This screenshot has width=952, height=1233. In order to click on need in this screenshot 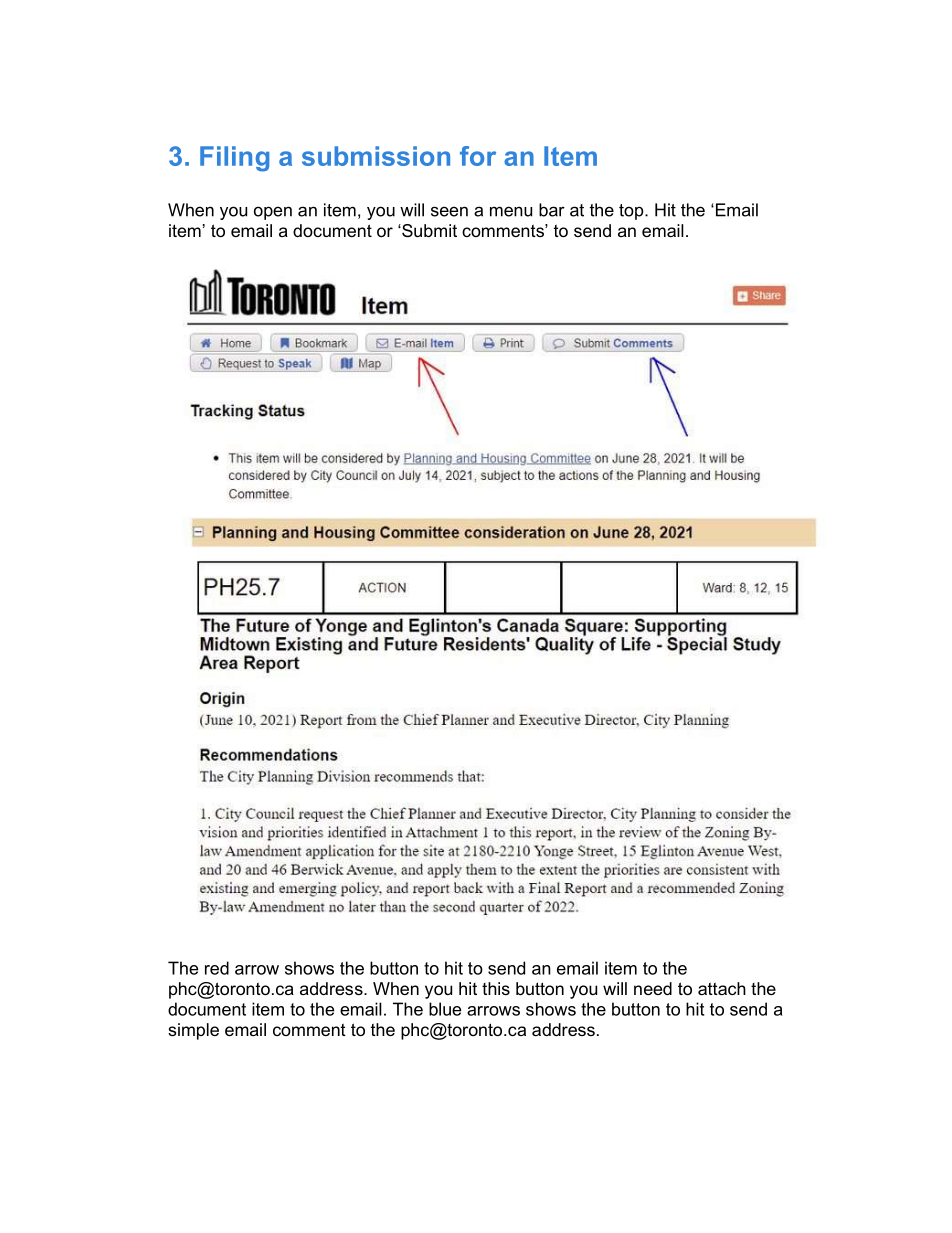, I will do `click(653, 988)`.
